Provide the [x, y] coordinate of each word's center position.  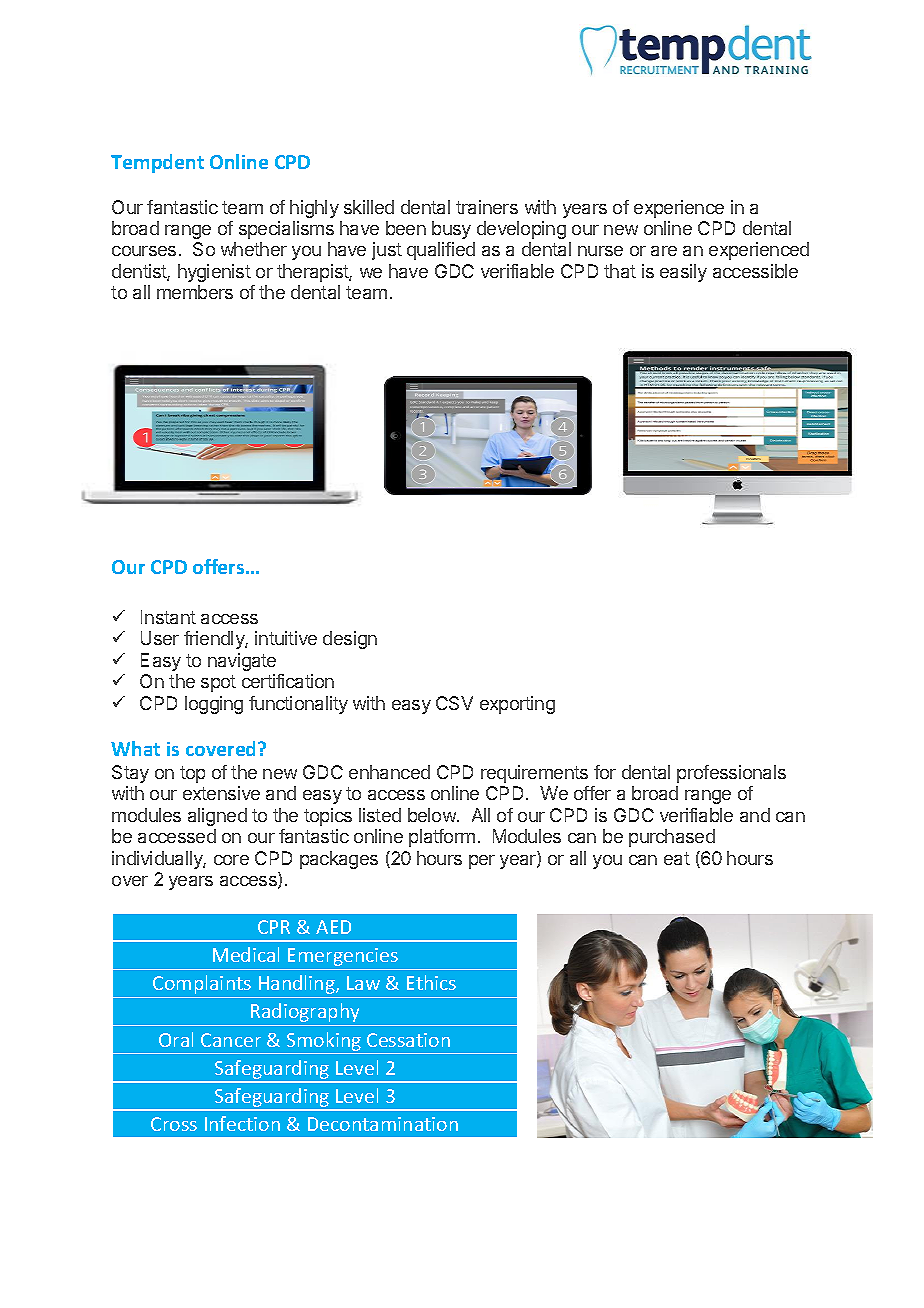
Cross [174, 1124]
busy [451, 230]
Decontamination [383, 1124]
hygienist [214, 273]
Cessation [408, 1040]
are [664, 251]
